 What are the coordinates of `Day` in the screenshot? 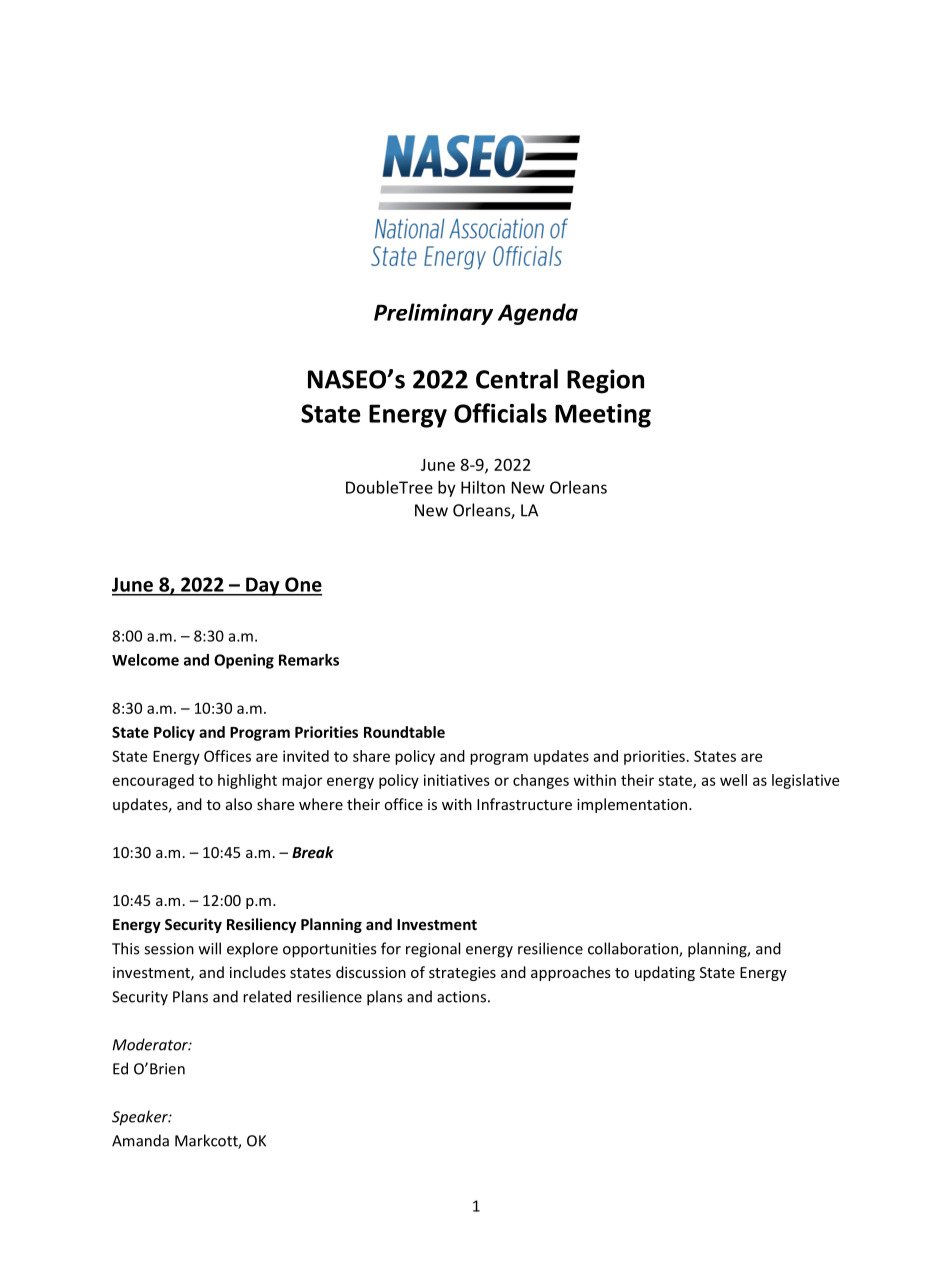 It's located at (263, 586).
